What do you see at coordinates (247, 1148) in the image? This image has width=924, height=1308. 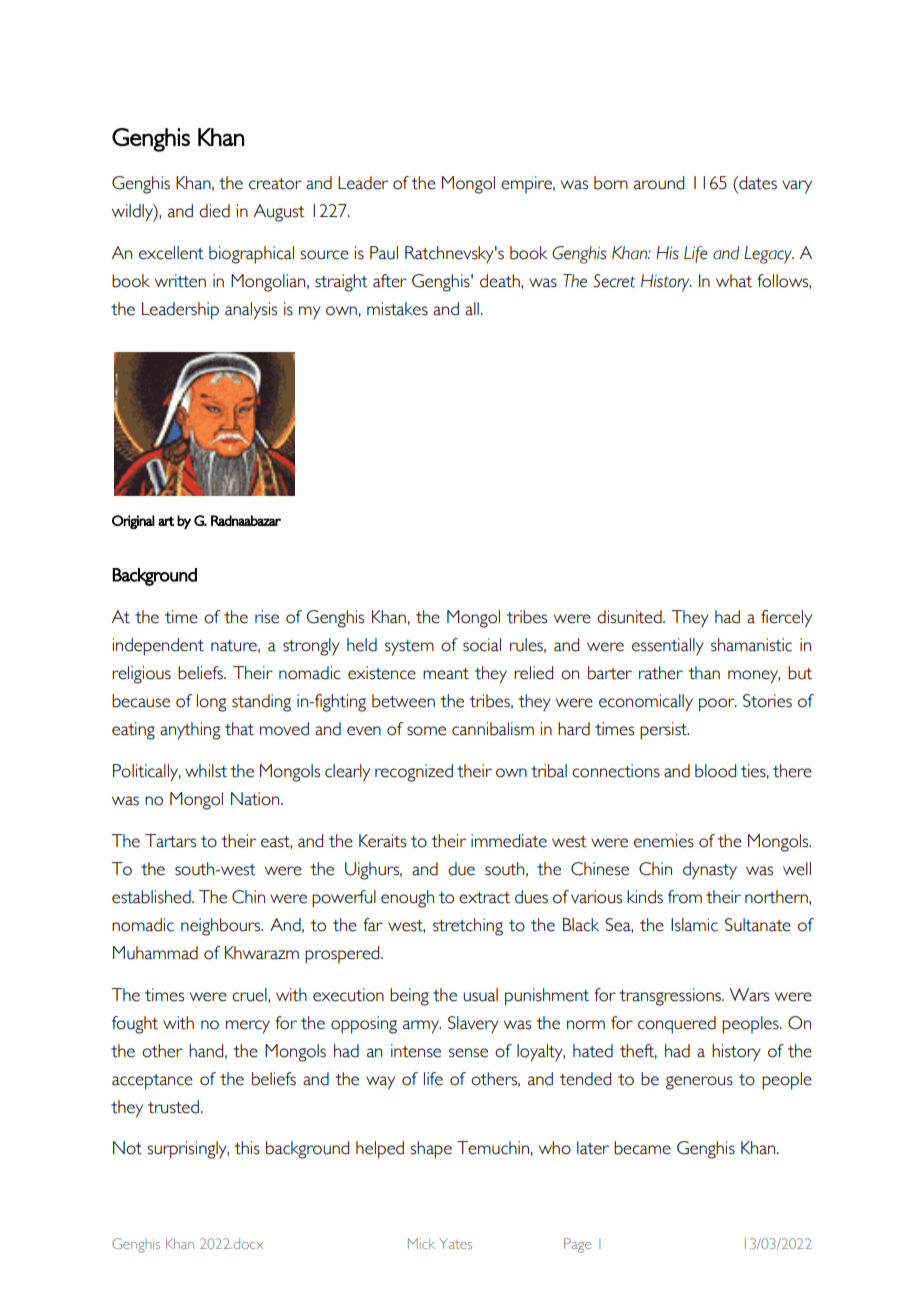 I see `this` at bounding box center [247, 1148].
